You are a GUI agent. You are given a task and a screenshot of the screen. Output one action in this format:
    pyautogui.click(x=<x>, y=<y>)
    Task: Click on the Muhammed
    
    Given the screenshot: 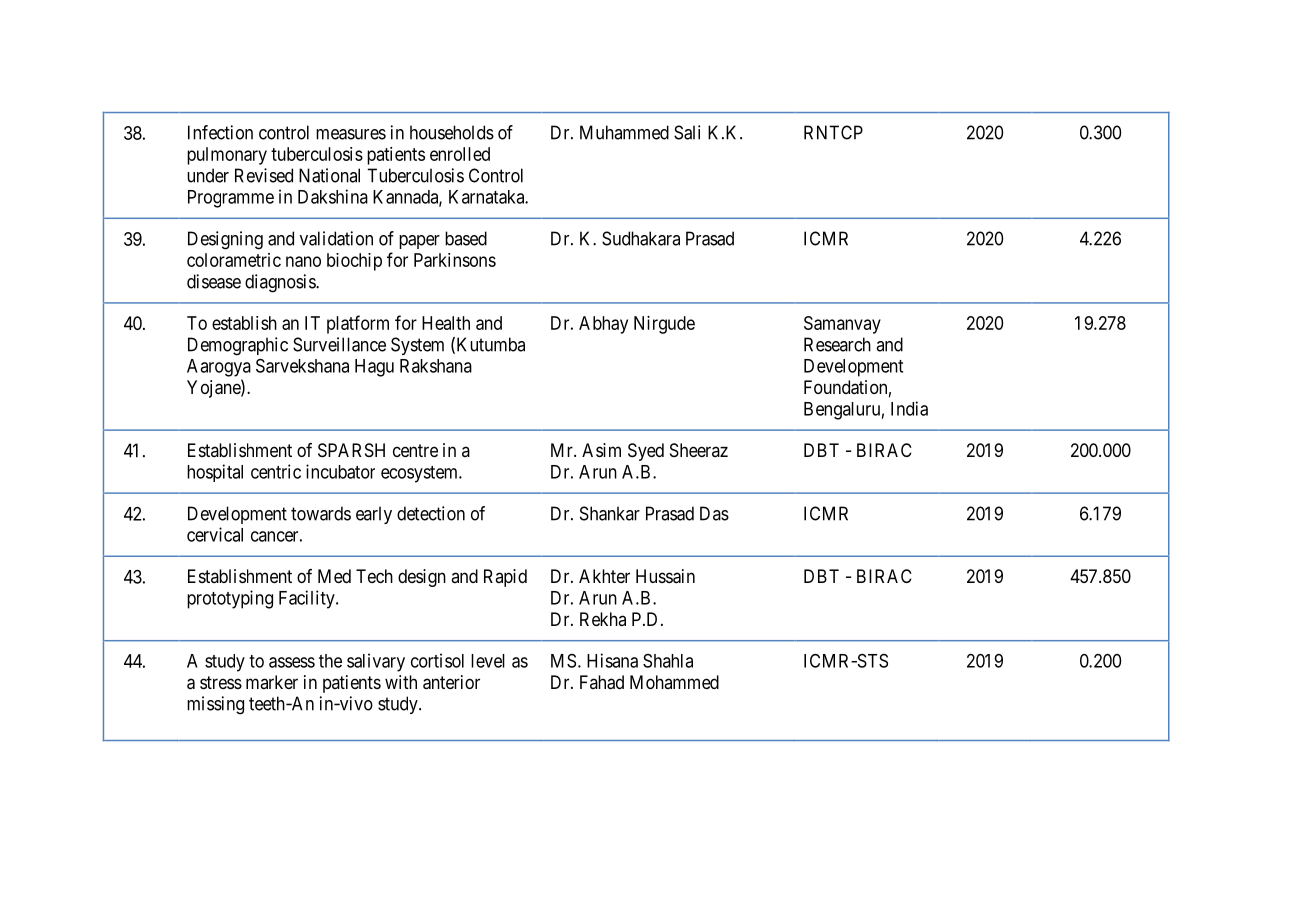 What is the action you would take?
    pyautogui.click(x=624, y=132)
